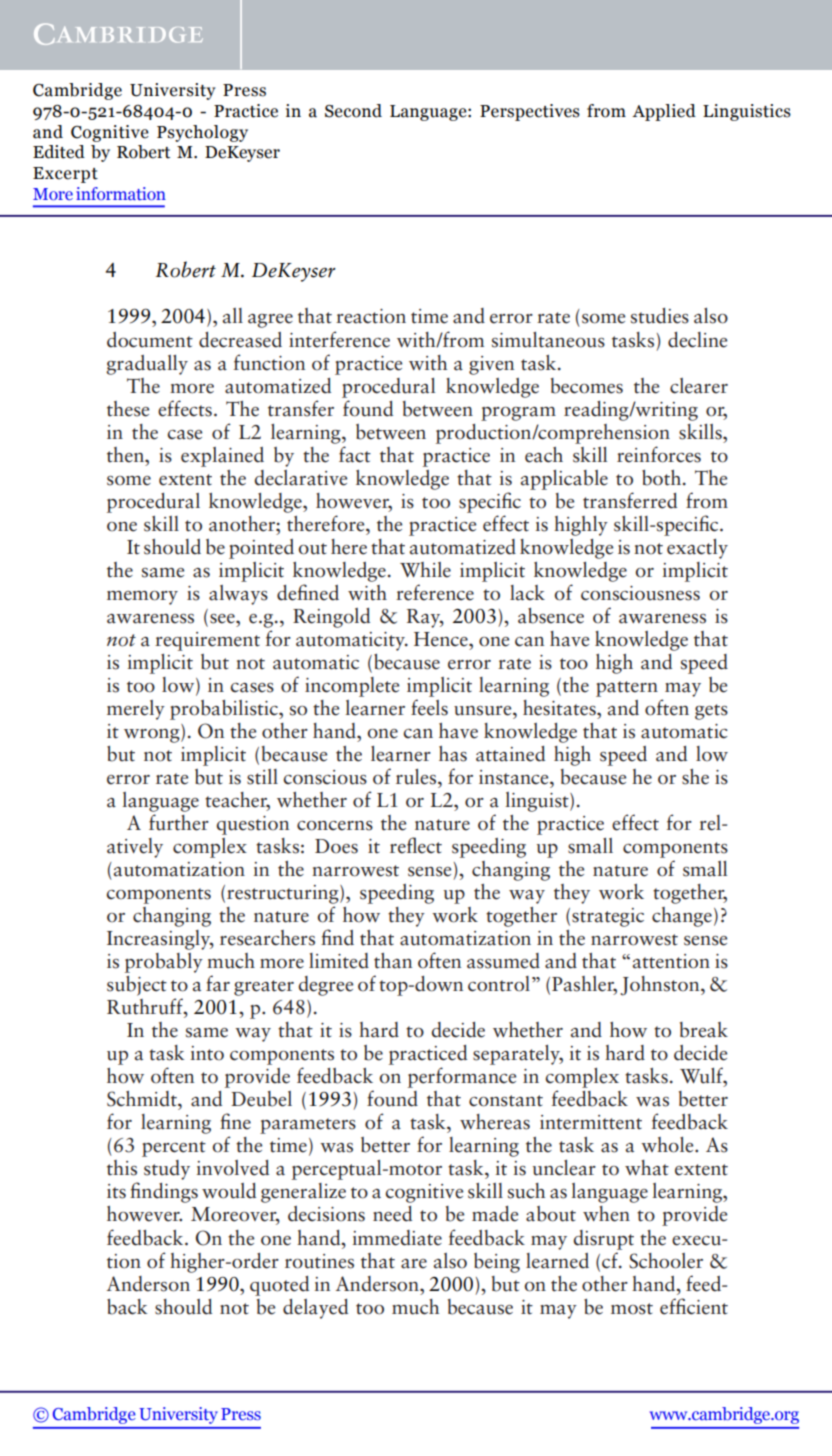 This page has height=1456, width=832. I want to click on its, so click(116, 1191).
